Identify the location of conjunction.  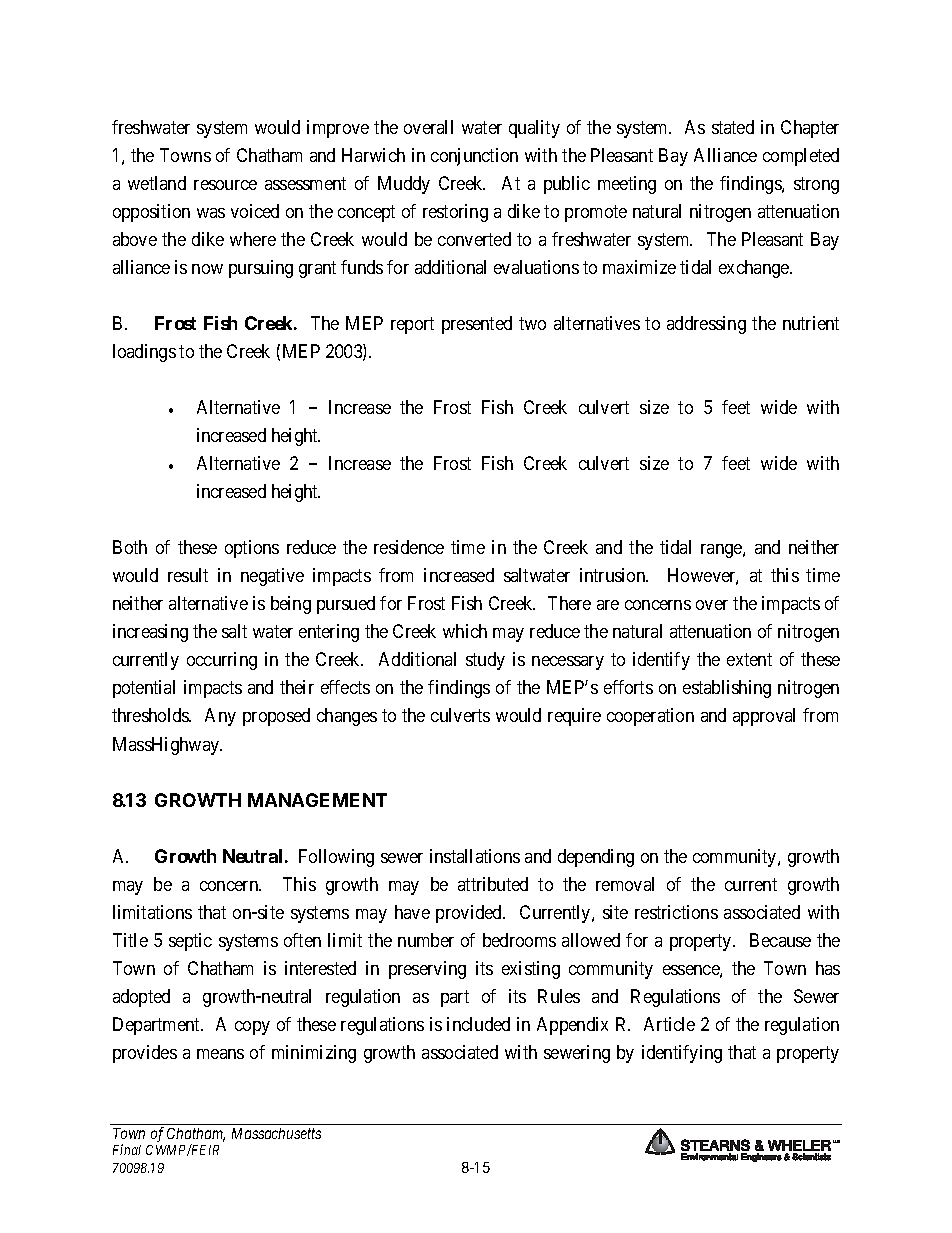
(474, 157).
